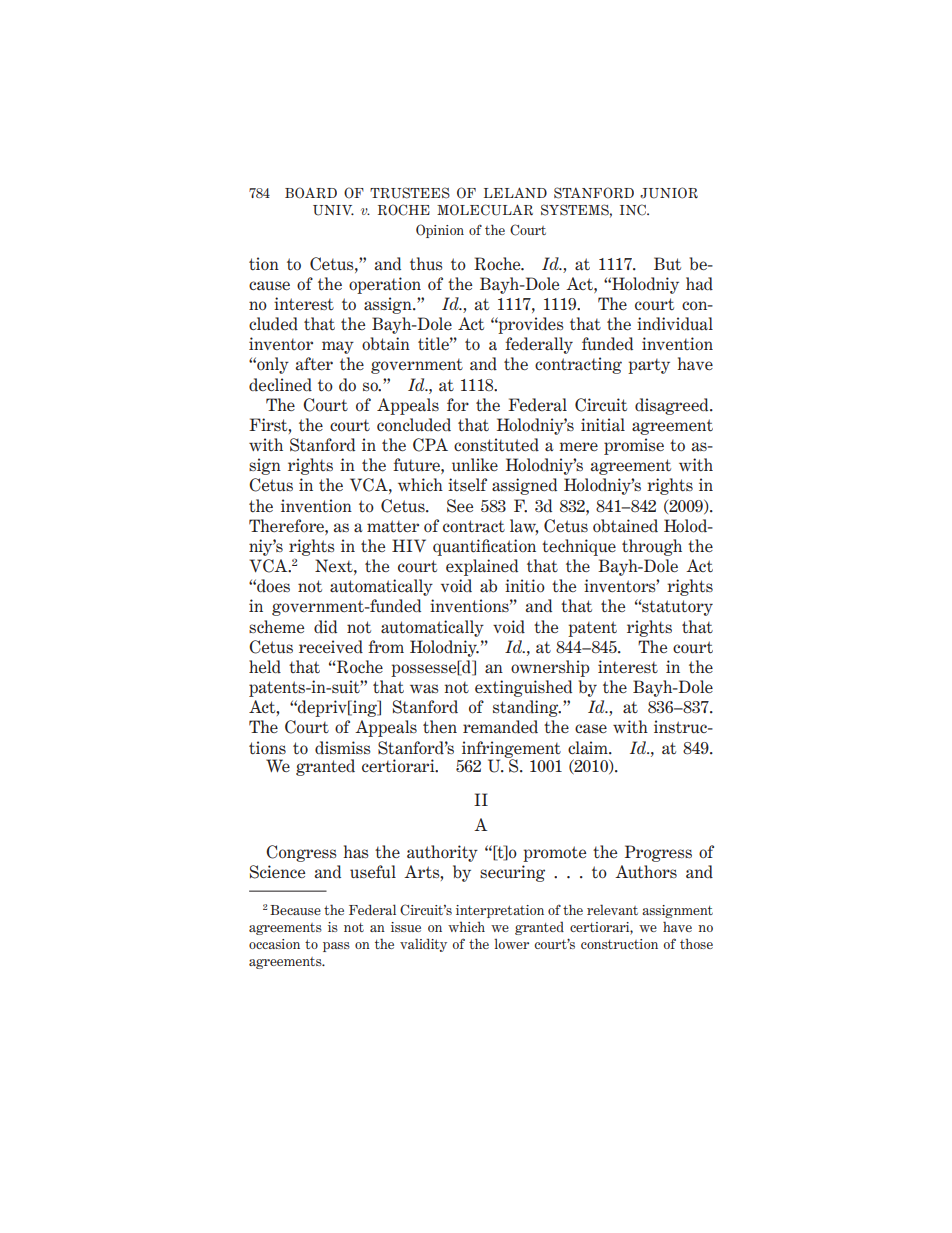  What do you see at coordinates (511, 944) in the document?
I see `lower` at bounding box center [511, 944].
